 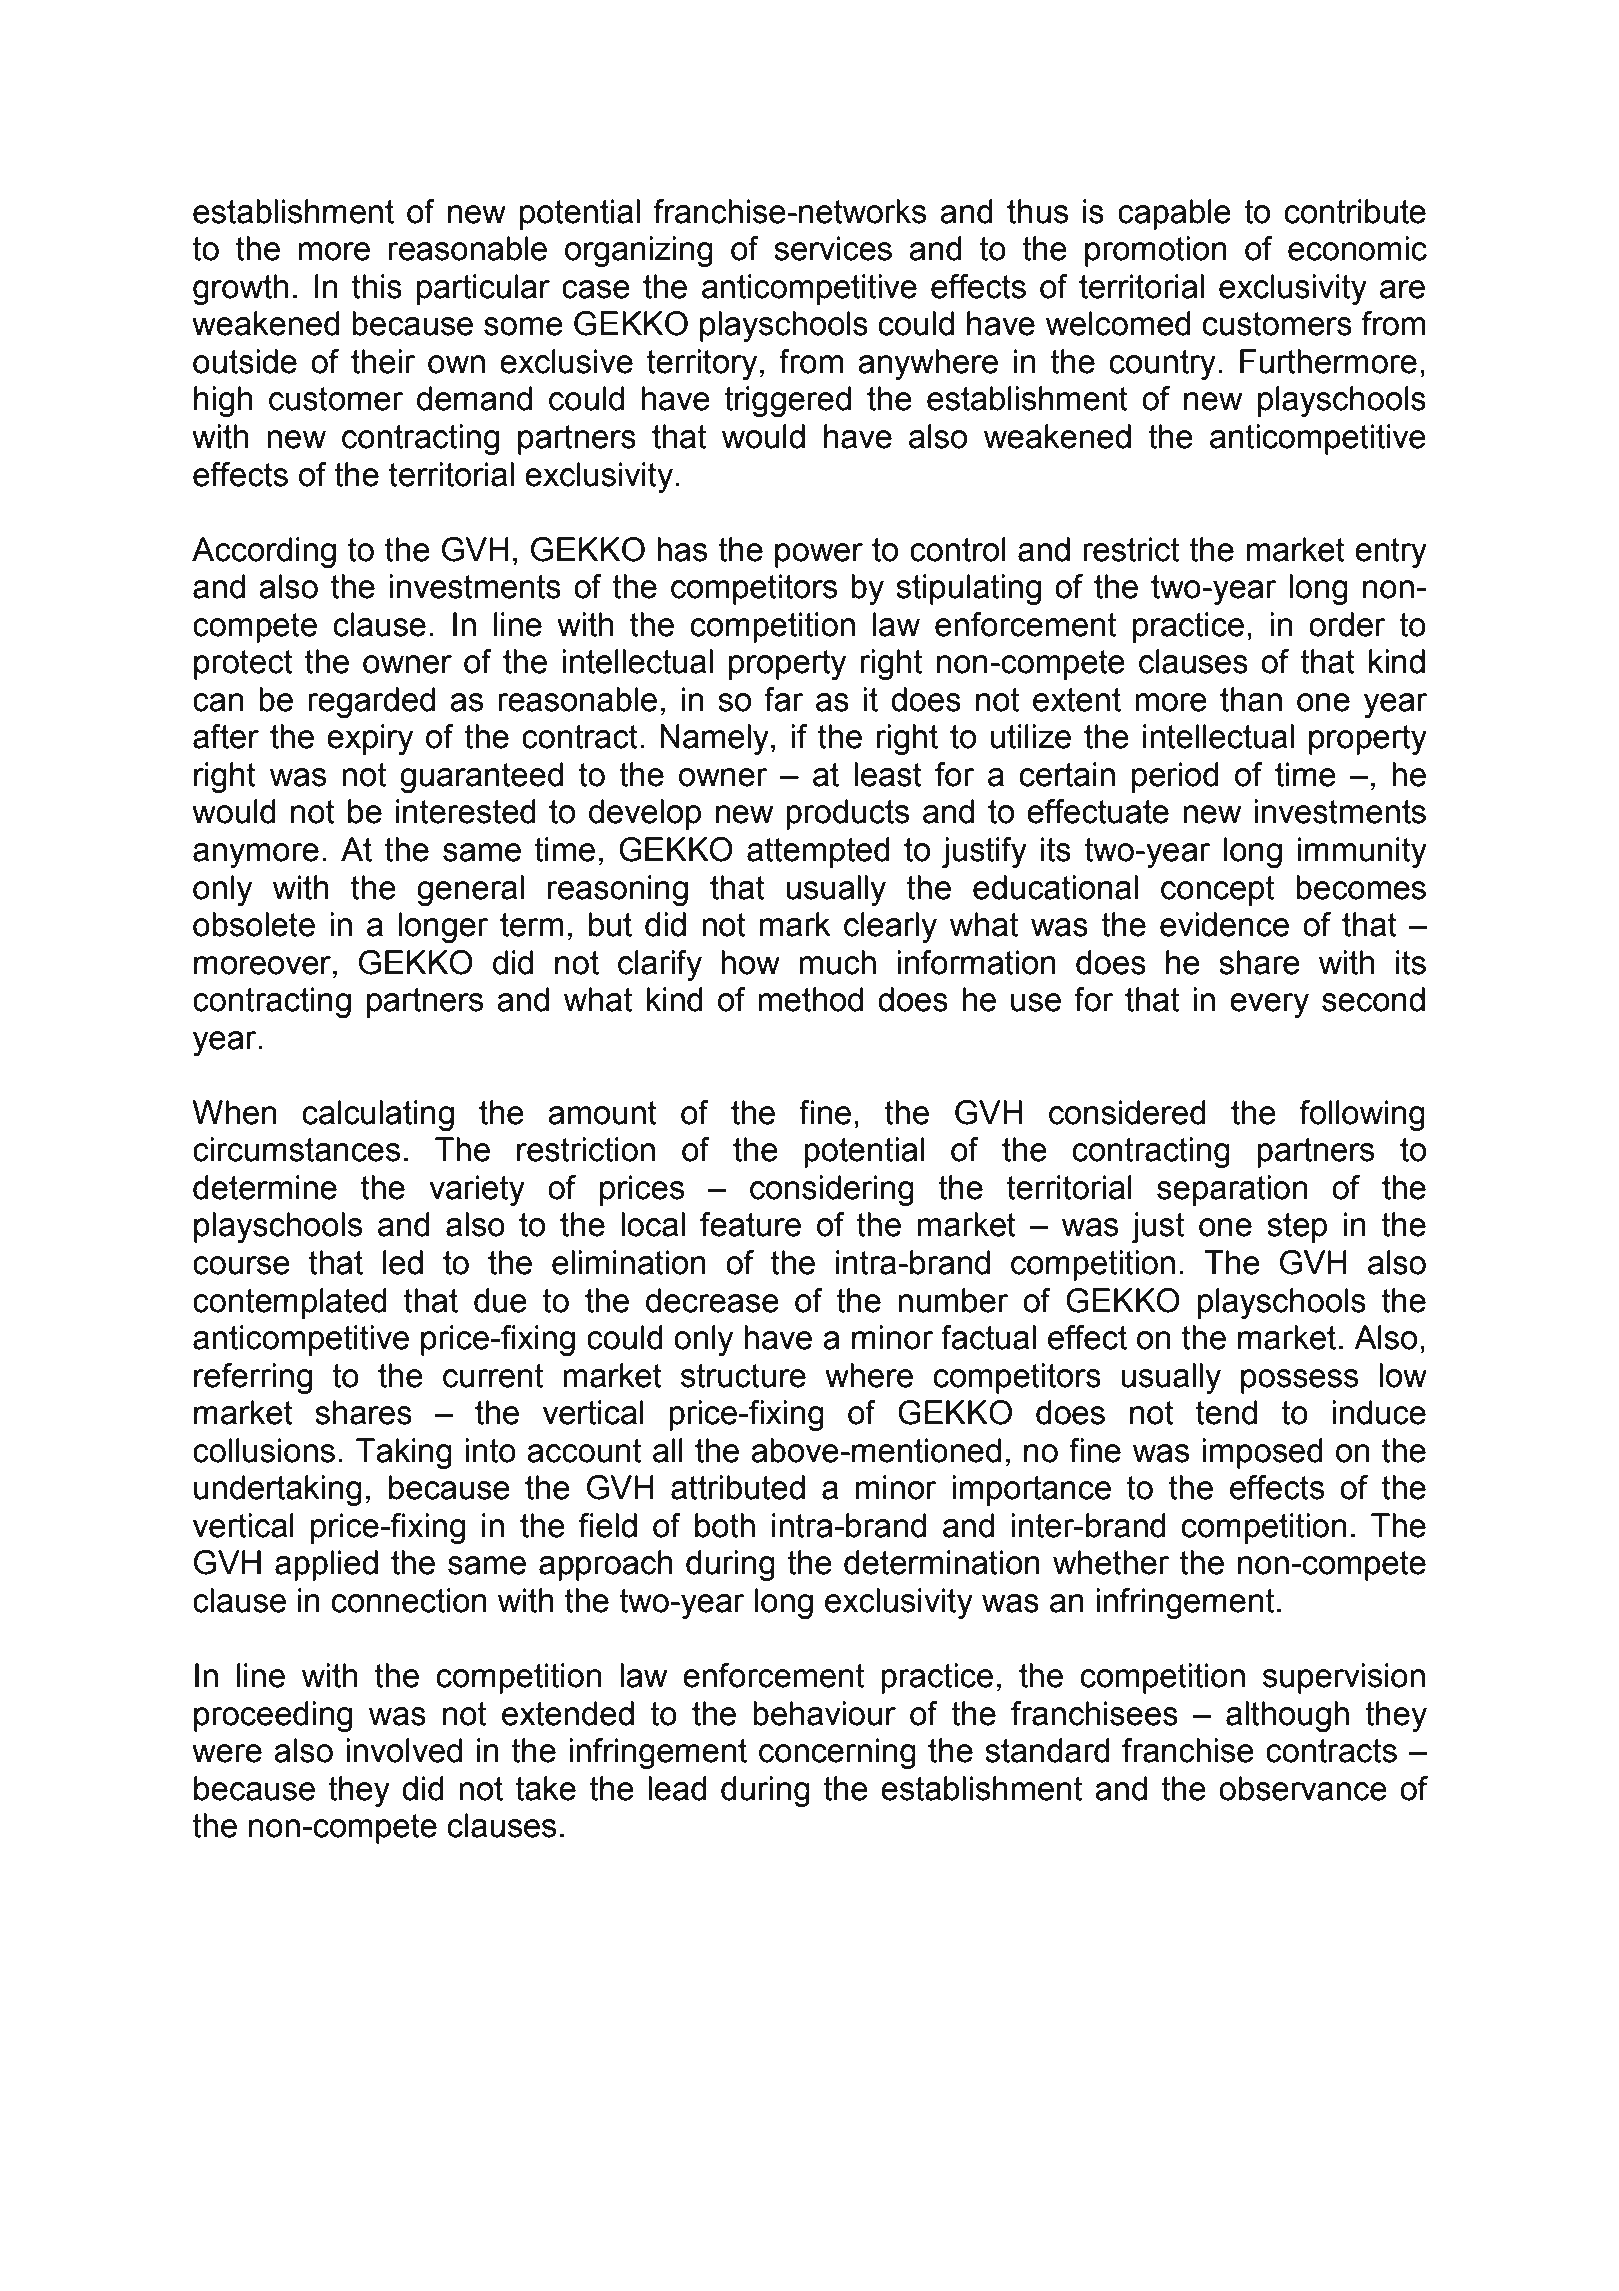 I want to click on involved, so click(x=404, y=1750).
